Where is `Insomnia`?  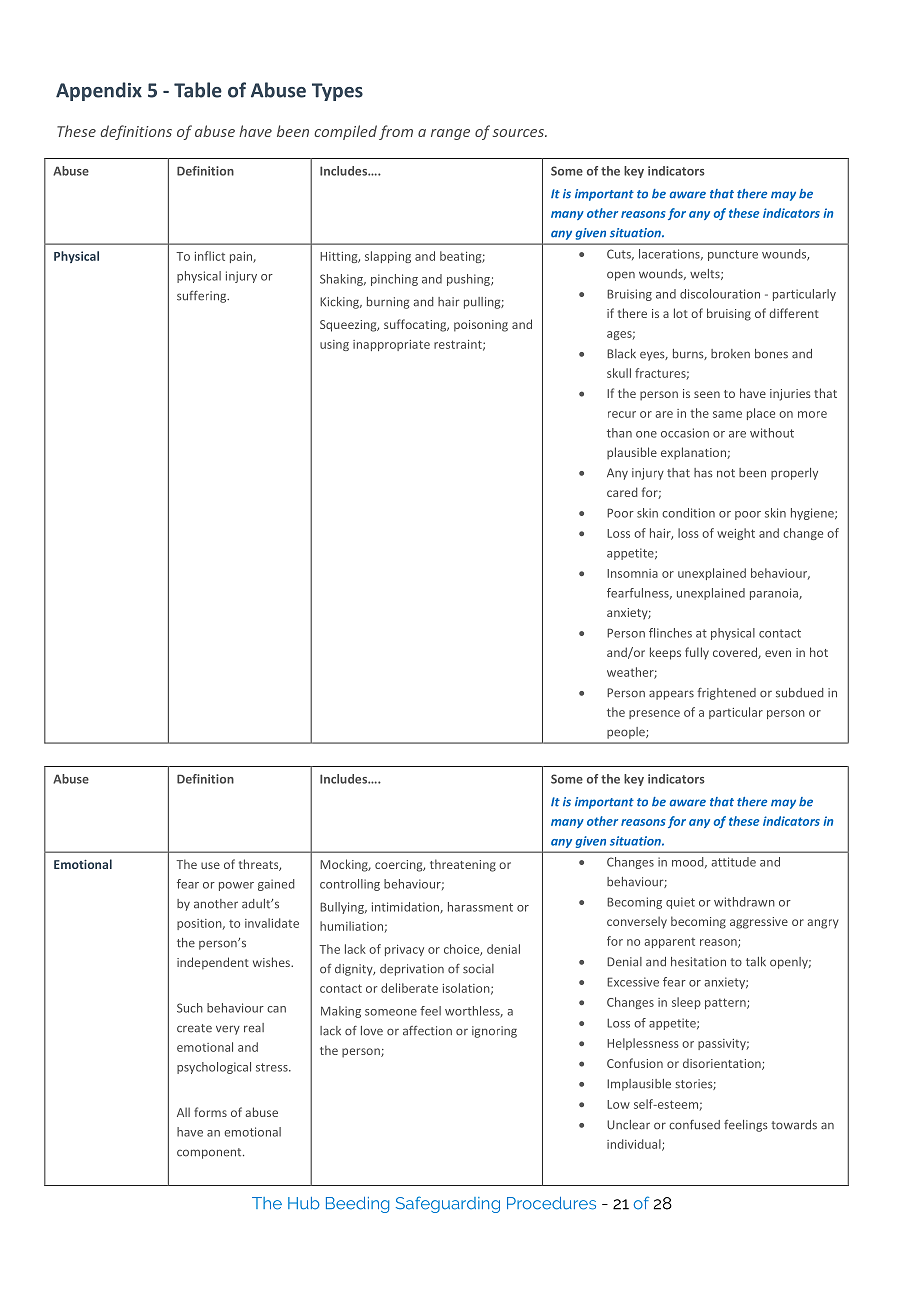 Insomnia is located at coordinates (632, 573).
